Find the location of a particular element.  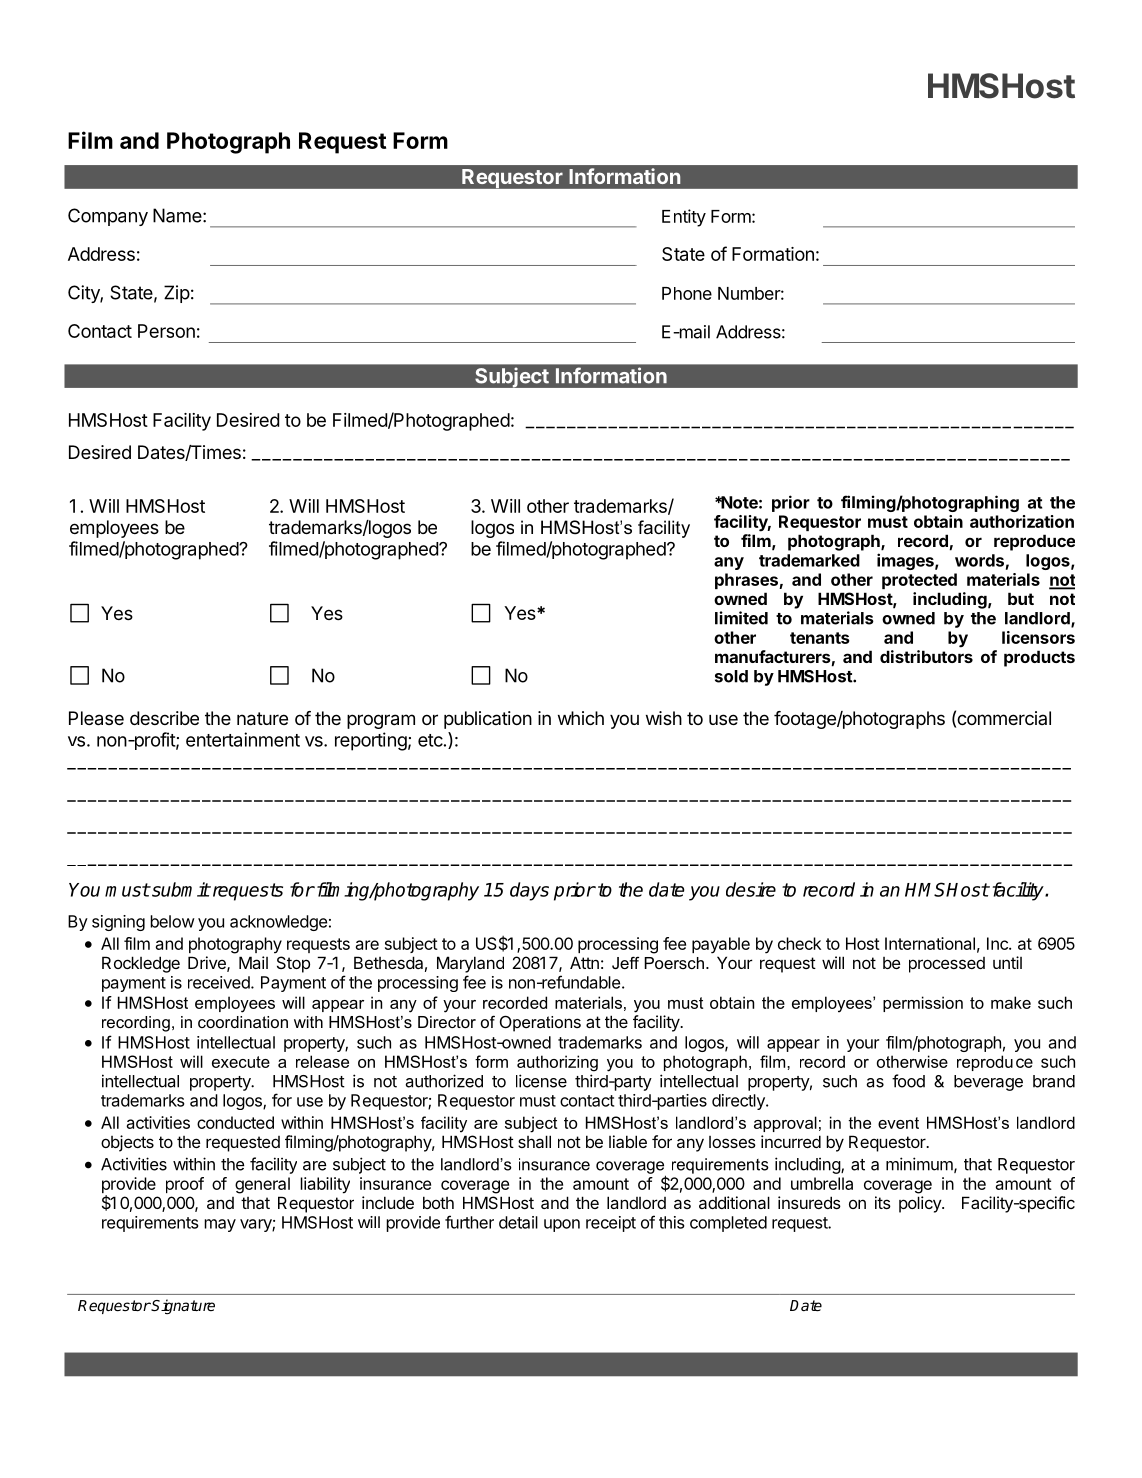

describe is located at coordinates (164, 718).
